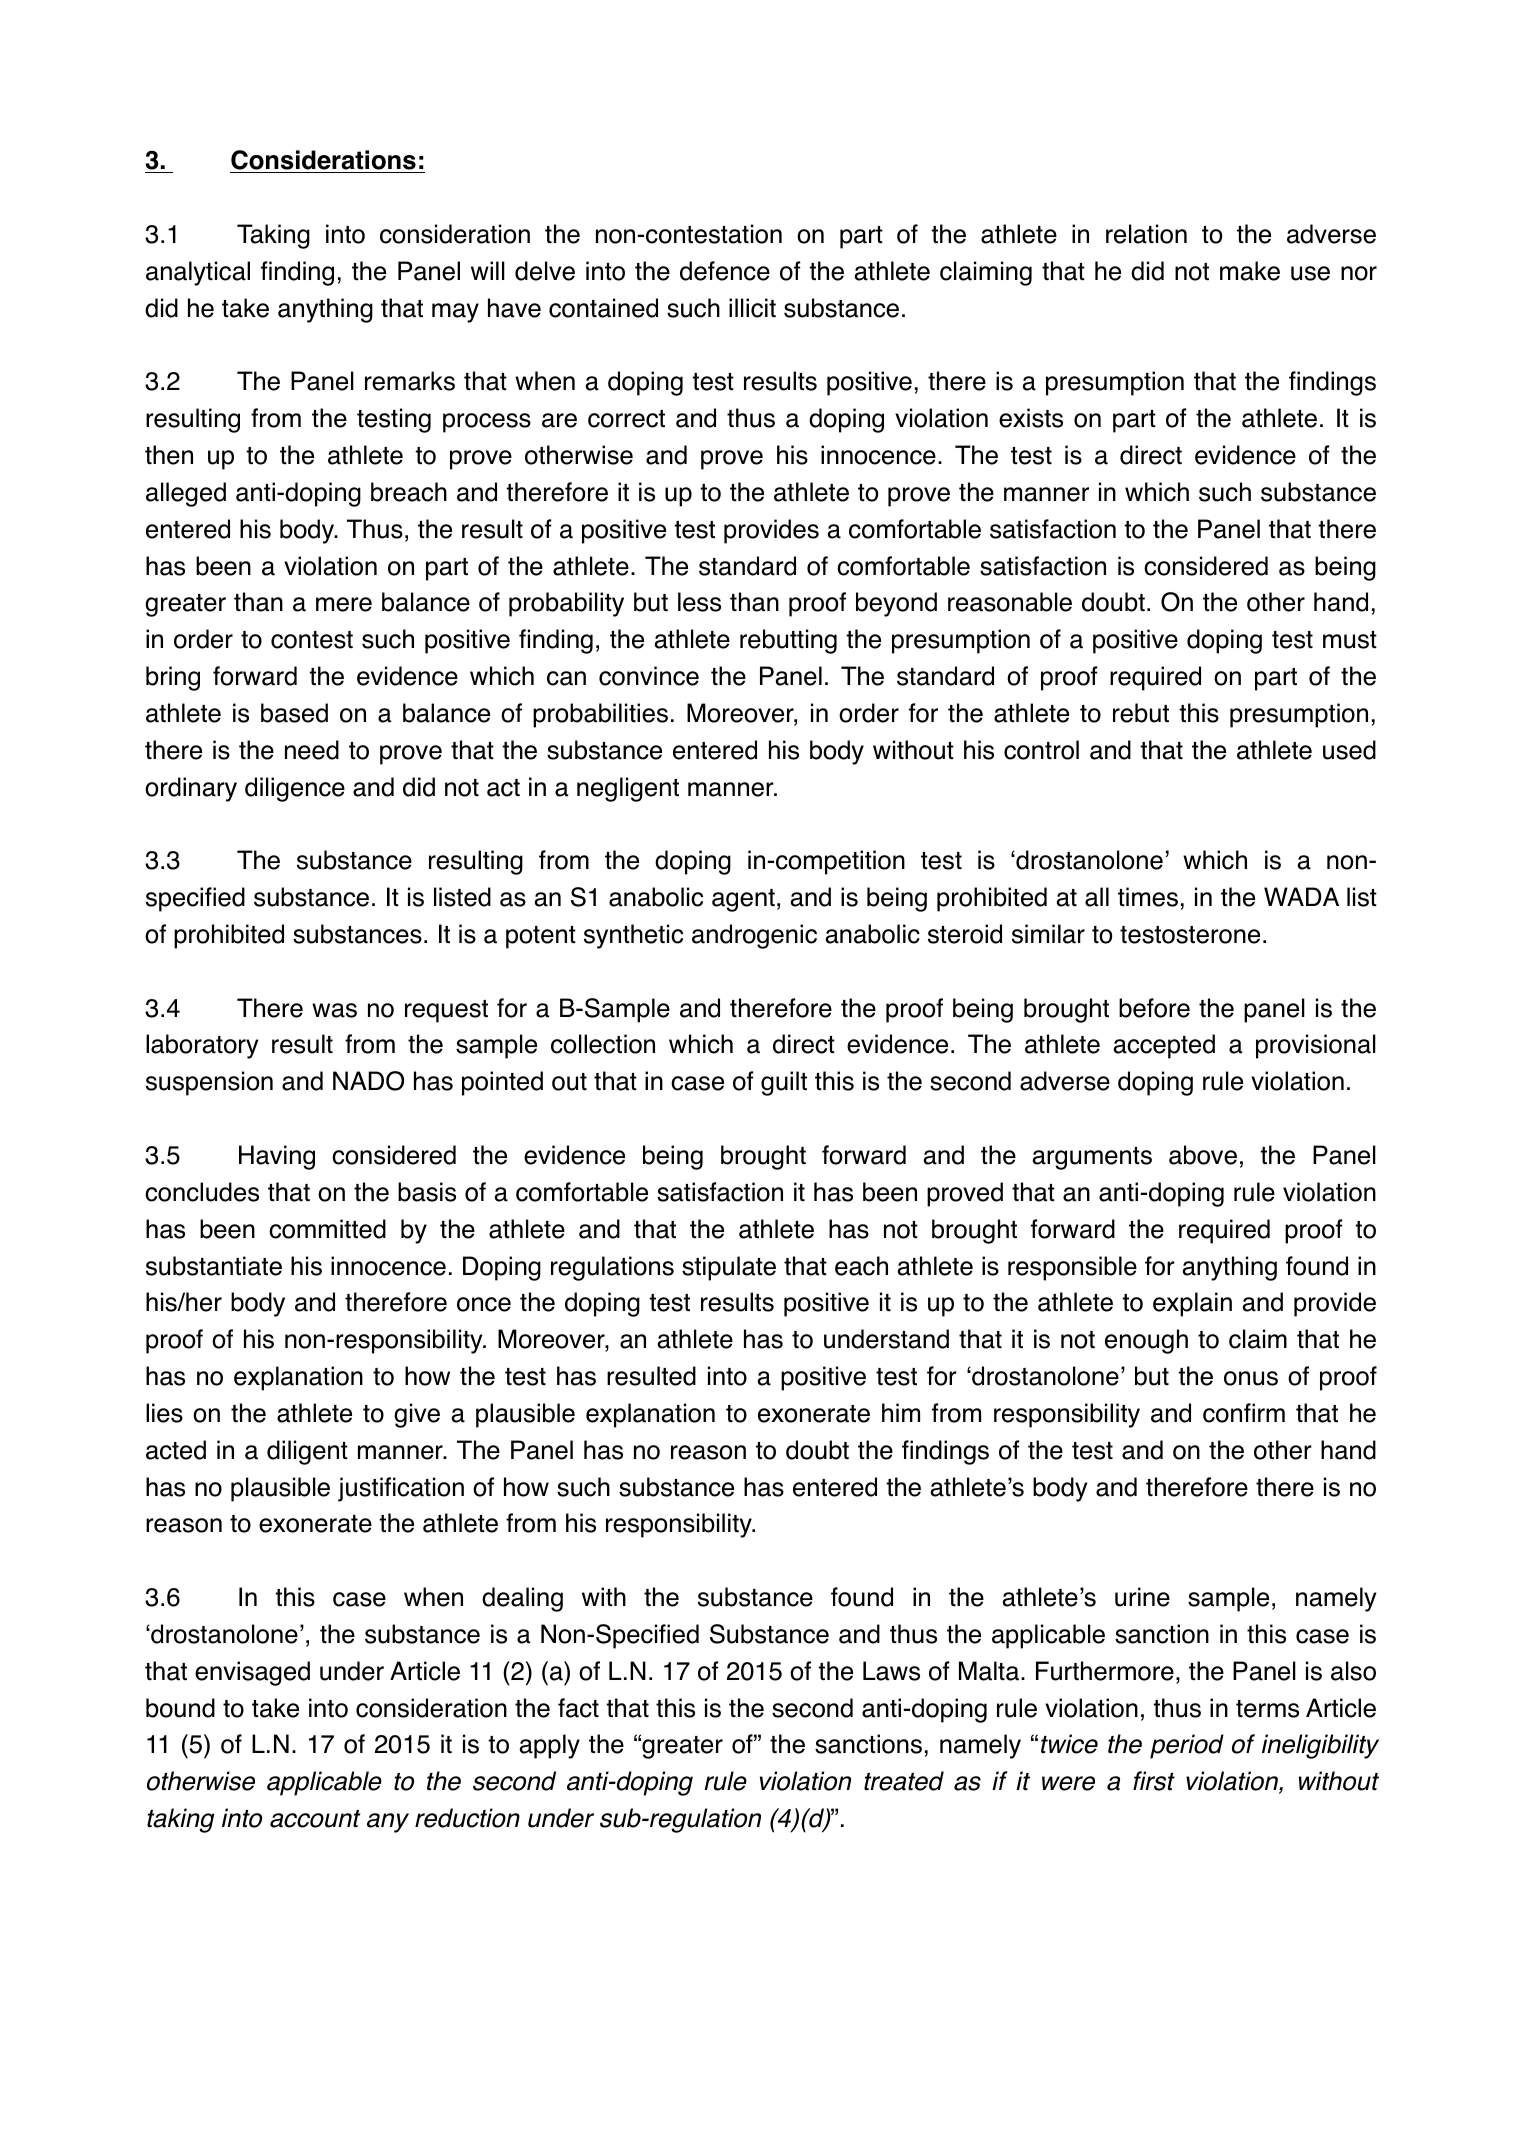 The image size is (1522, 2154). I want to click on diligent, so click(307, 1452).
